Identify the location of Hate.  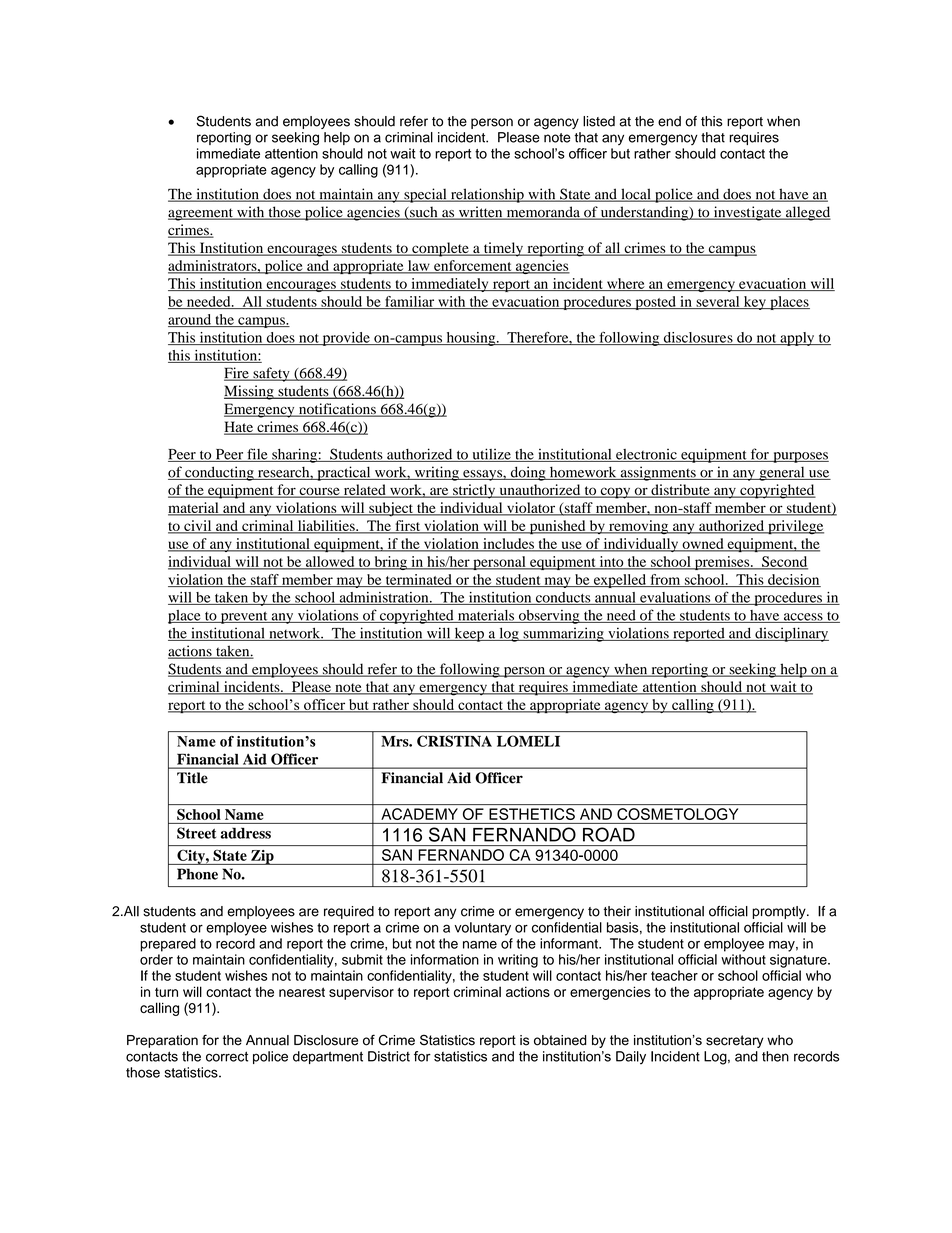
(239, 428).
